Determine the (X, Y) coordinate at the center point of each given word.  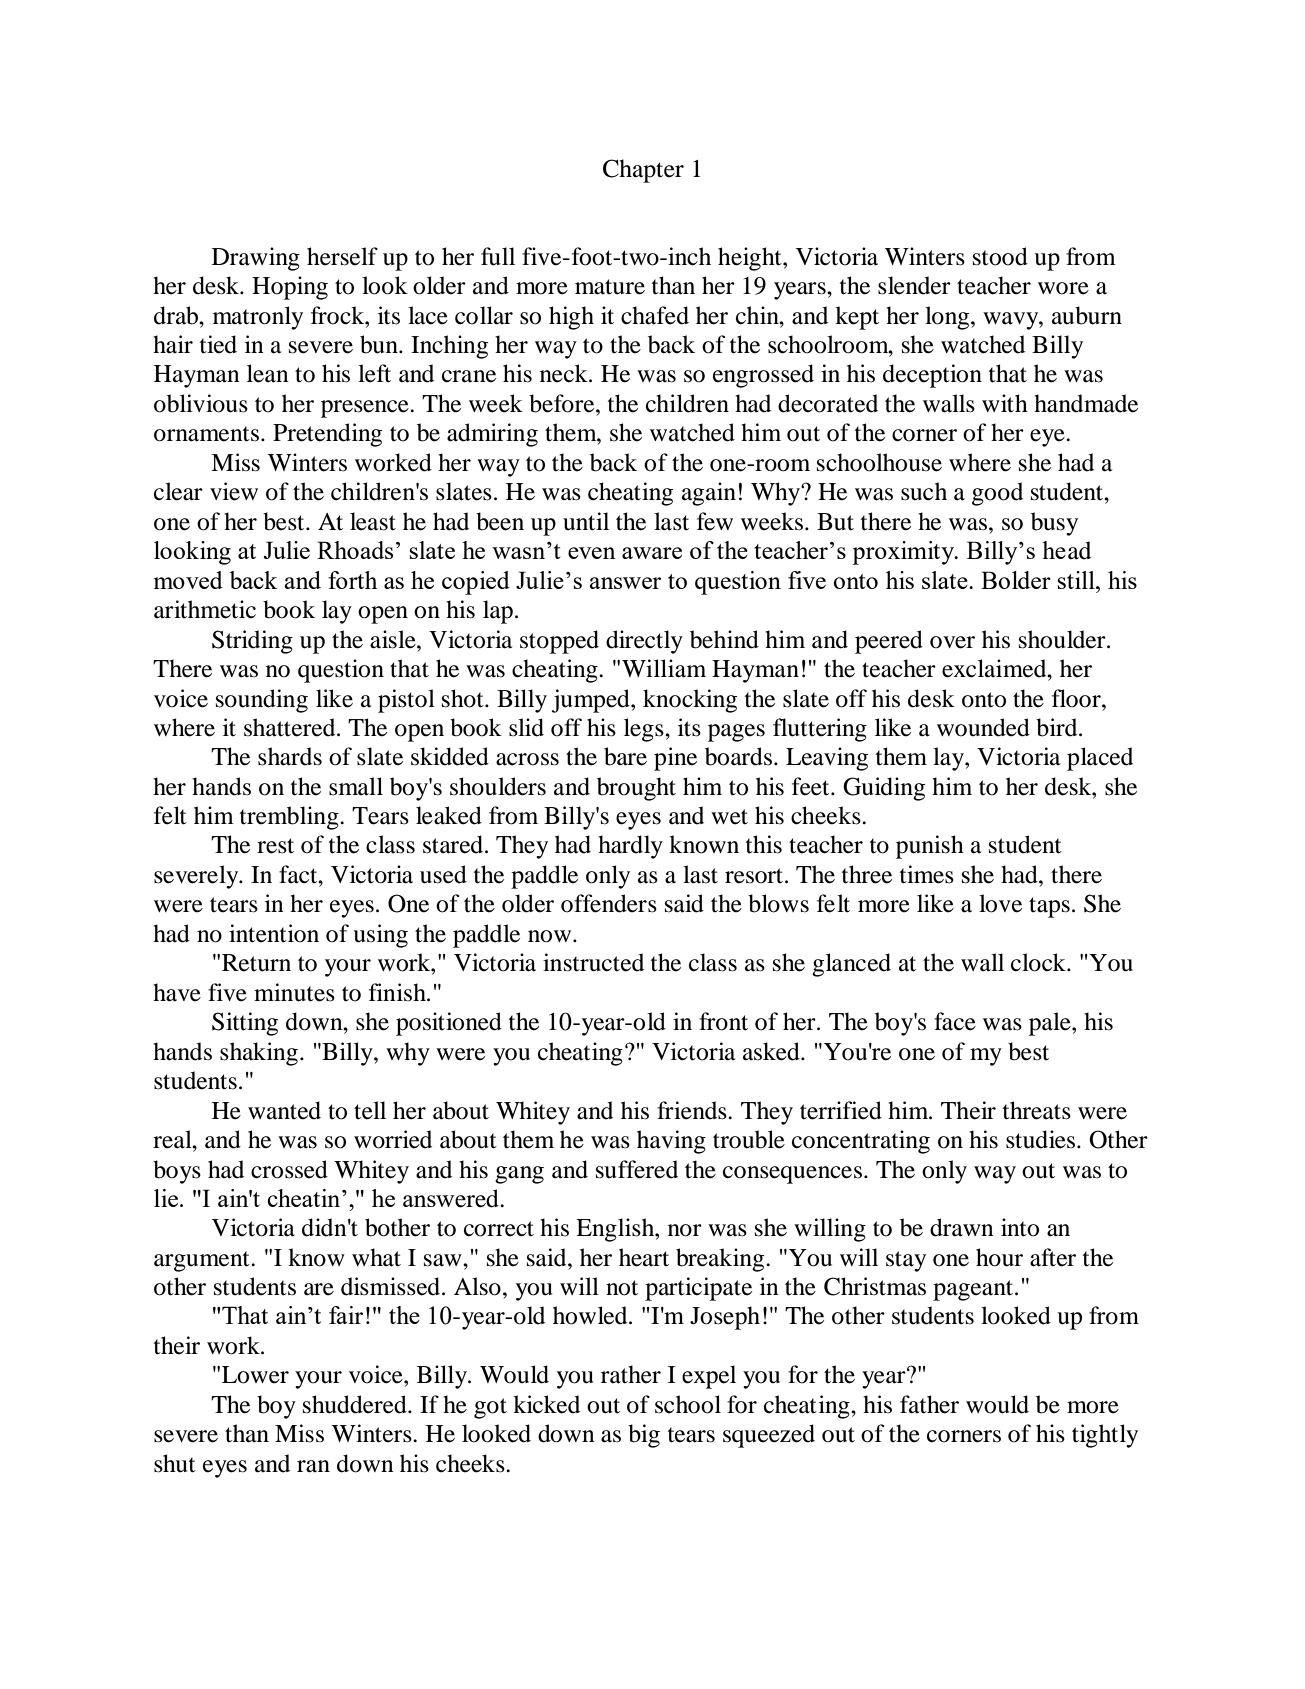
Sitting (245, 1024)
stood (1000, 256)
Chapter (643, 171)
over (952, 642)
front (723, 1021)
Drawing (256, 259)
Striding (252, 642)
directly (644, 642)
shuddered (356, 1404)
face (955, 1021)
